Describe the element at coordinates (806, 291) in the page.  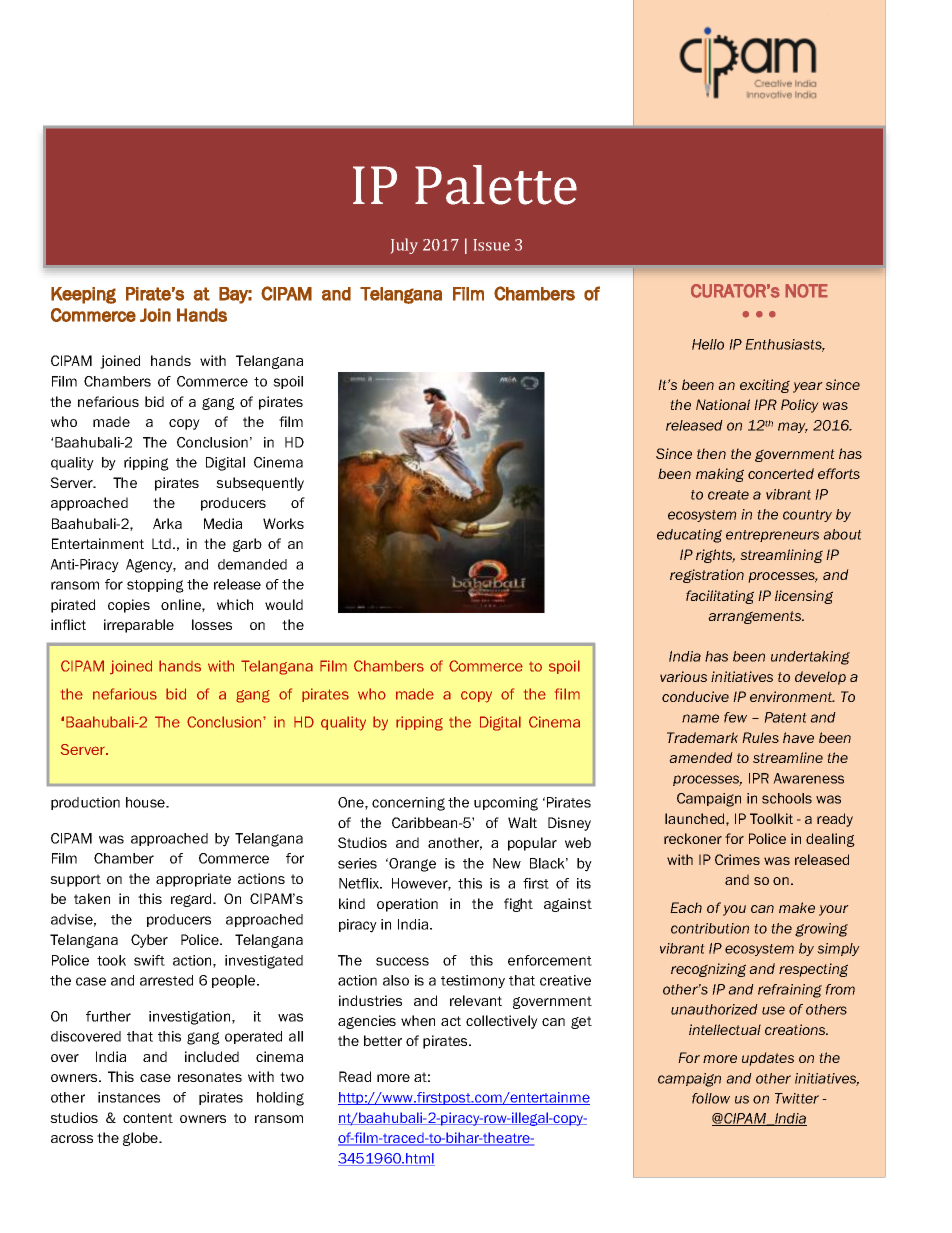
I see `NOTE` at that location.
